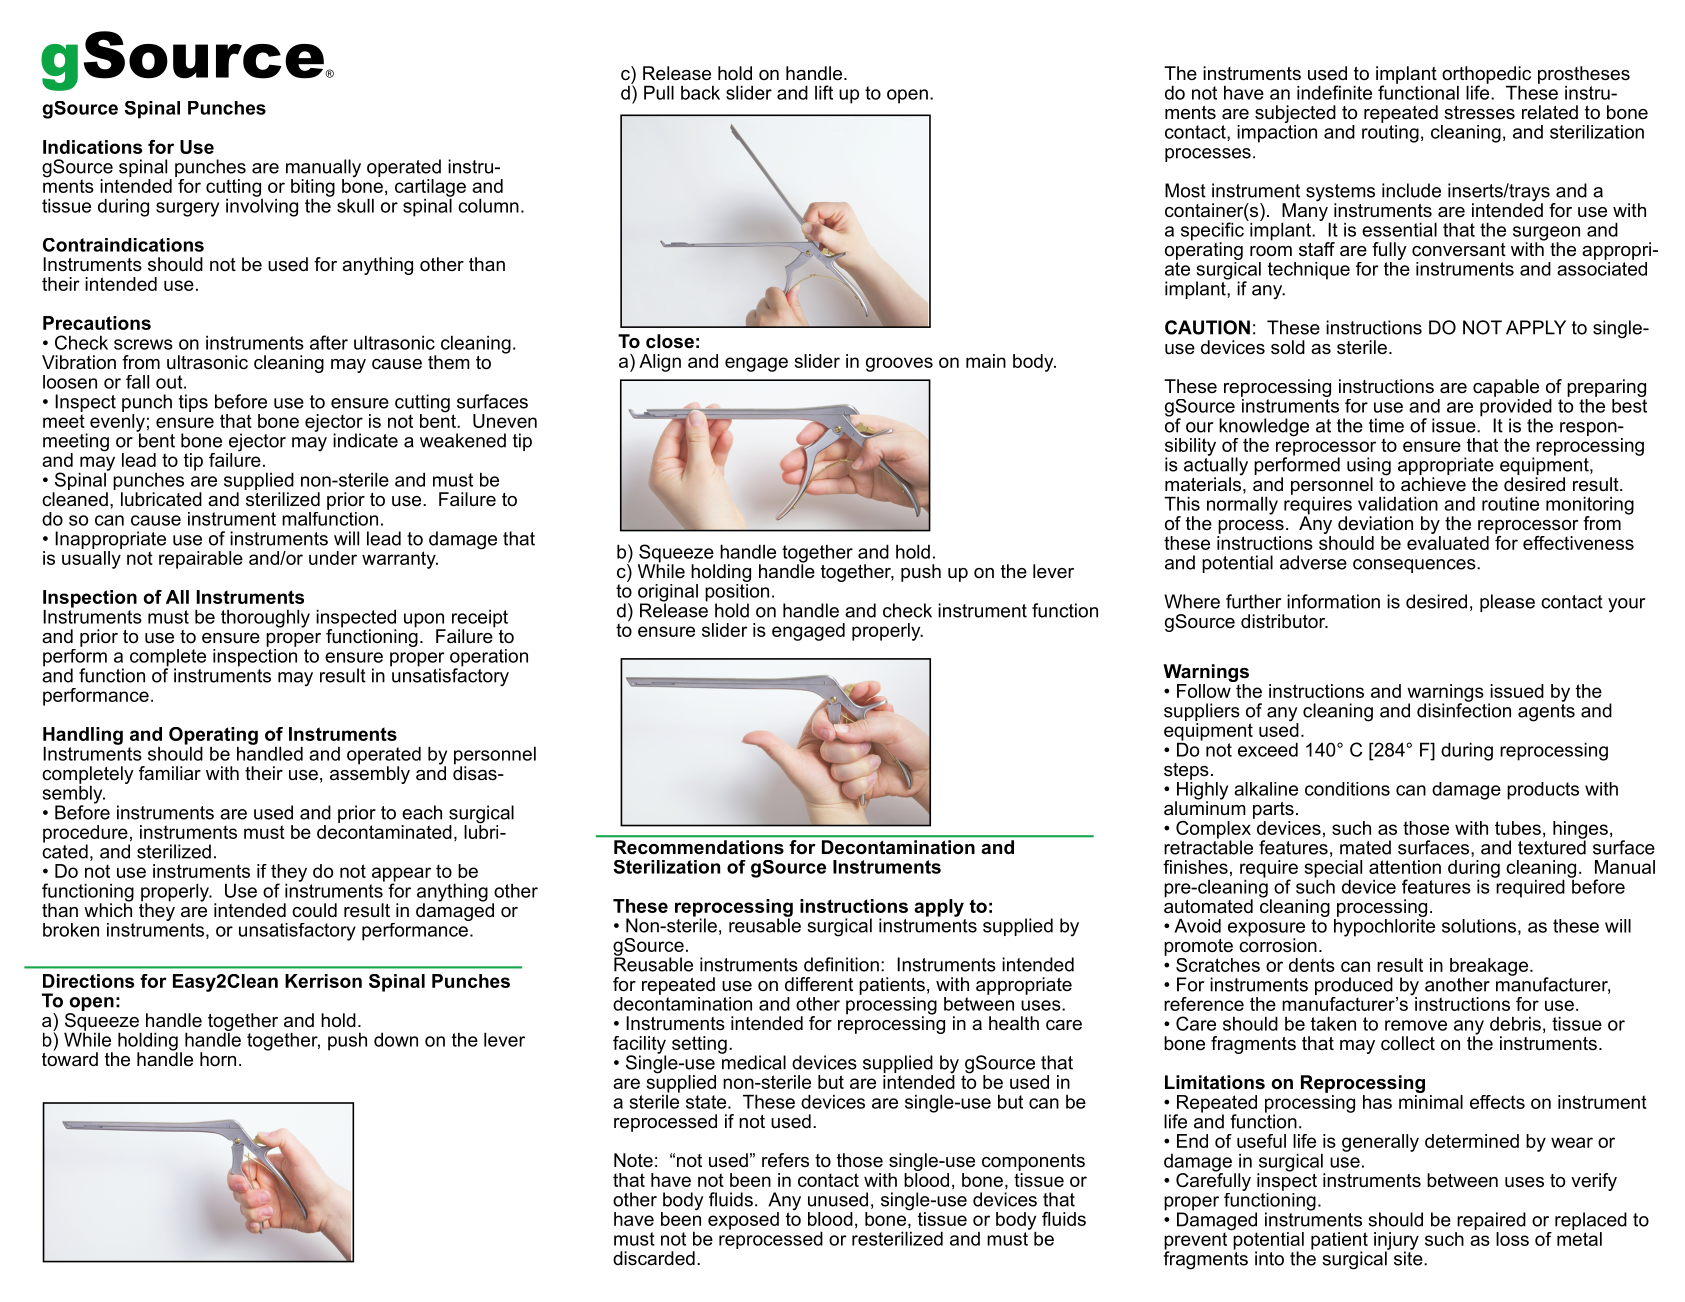 The width and height of the document is (1685, 1302). I want to click on thoroughly, so click(265, 618).
